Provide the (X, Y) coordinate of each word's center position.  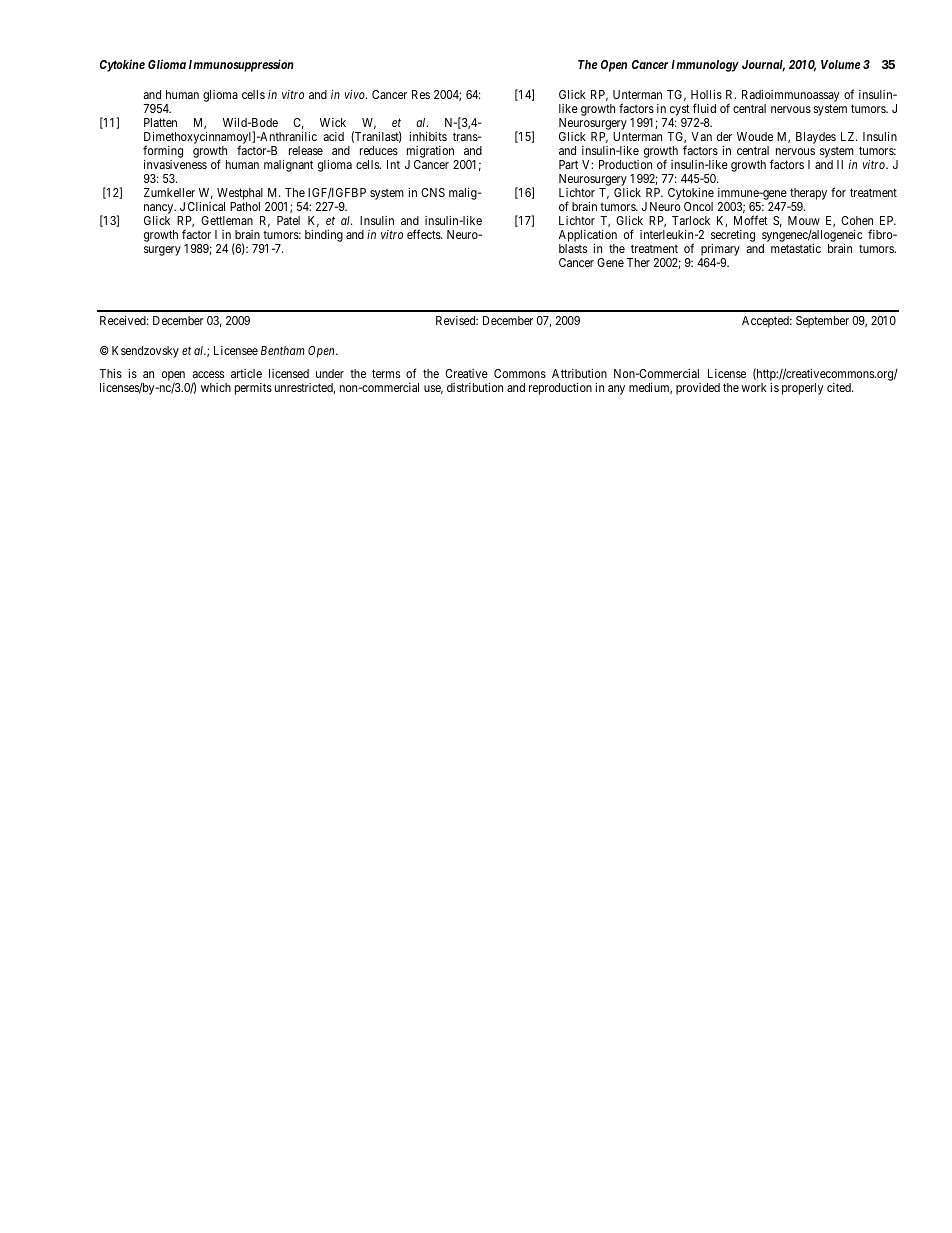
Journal (763, 66)
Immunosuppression (241, 65)
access (208, 374)
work (754, 387)
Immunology (705, 66)
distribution (475, 387)
